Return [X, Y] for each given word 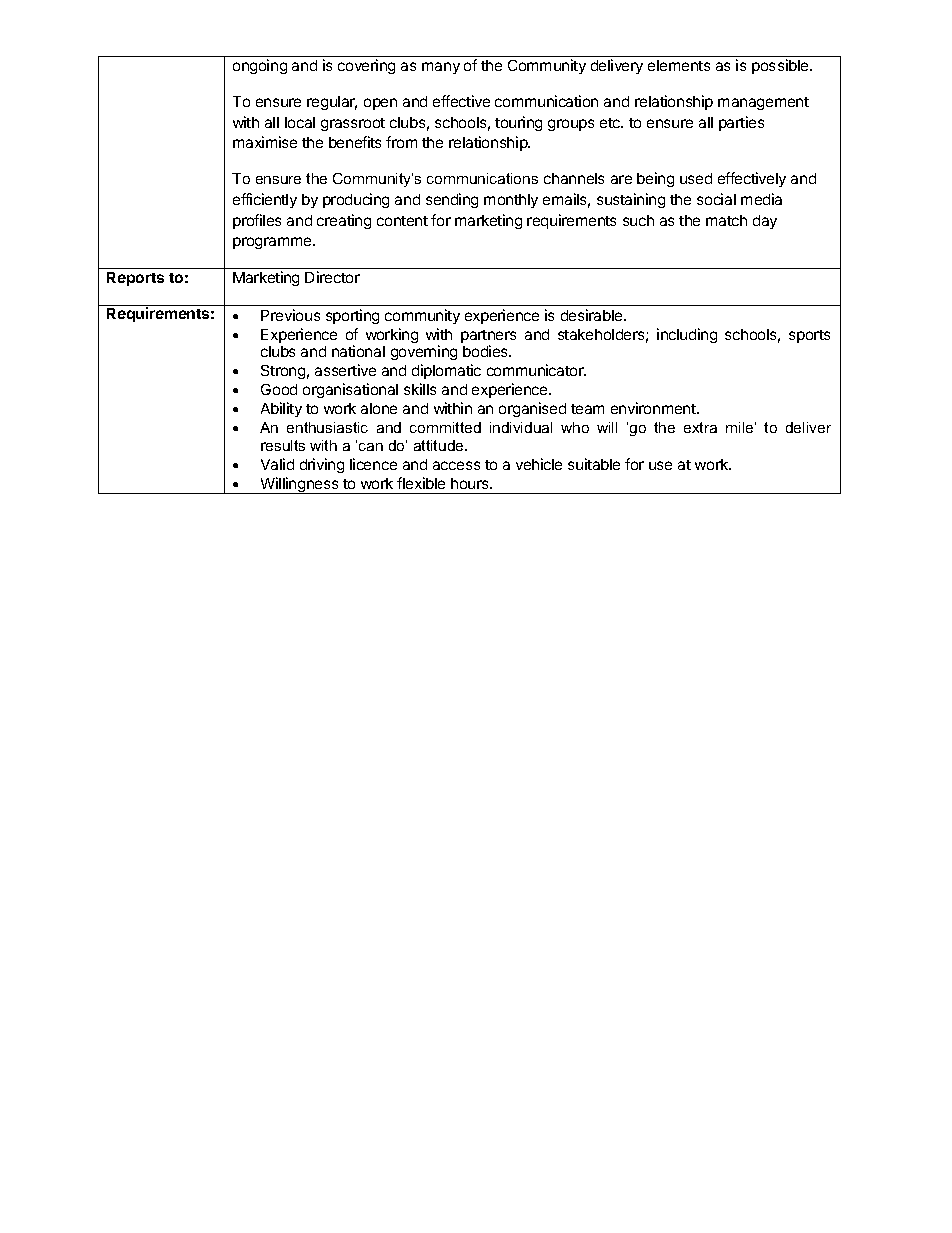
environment [654, 408]
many [441, 68]
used [696, 178]
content [402, 221]
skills [420, 389]
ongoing [260, 66]
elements [679, 65]
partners [488, 338]
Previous [290, 315]
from [401, 142]
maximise [265, 142]
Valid [277, 464]
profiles [257, 221]
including [687, 335]
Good [279, 389]
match [726, 220]
